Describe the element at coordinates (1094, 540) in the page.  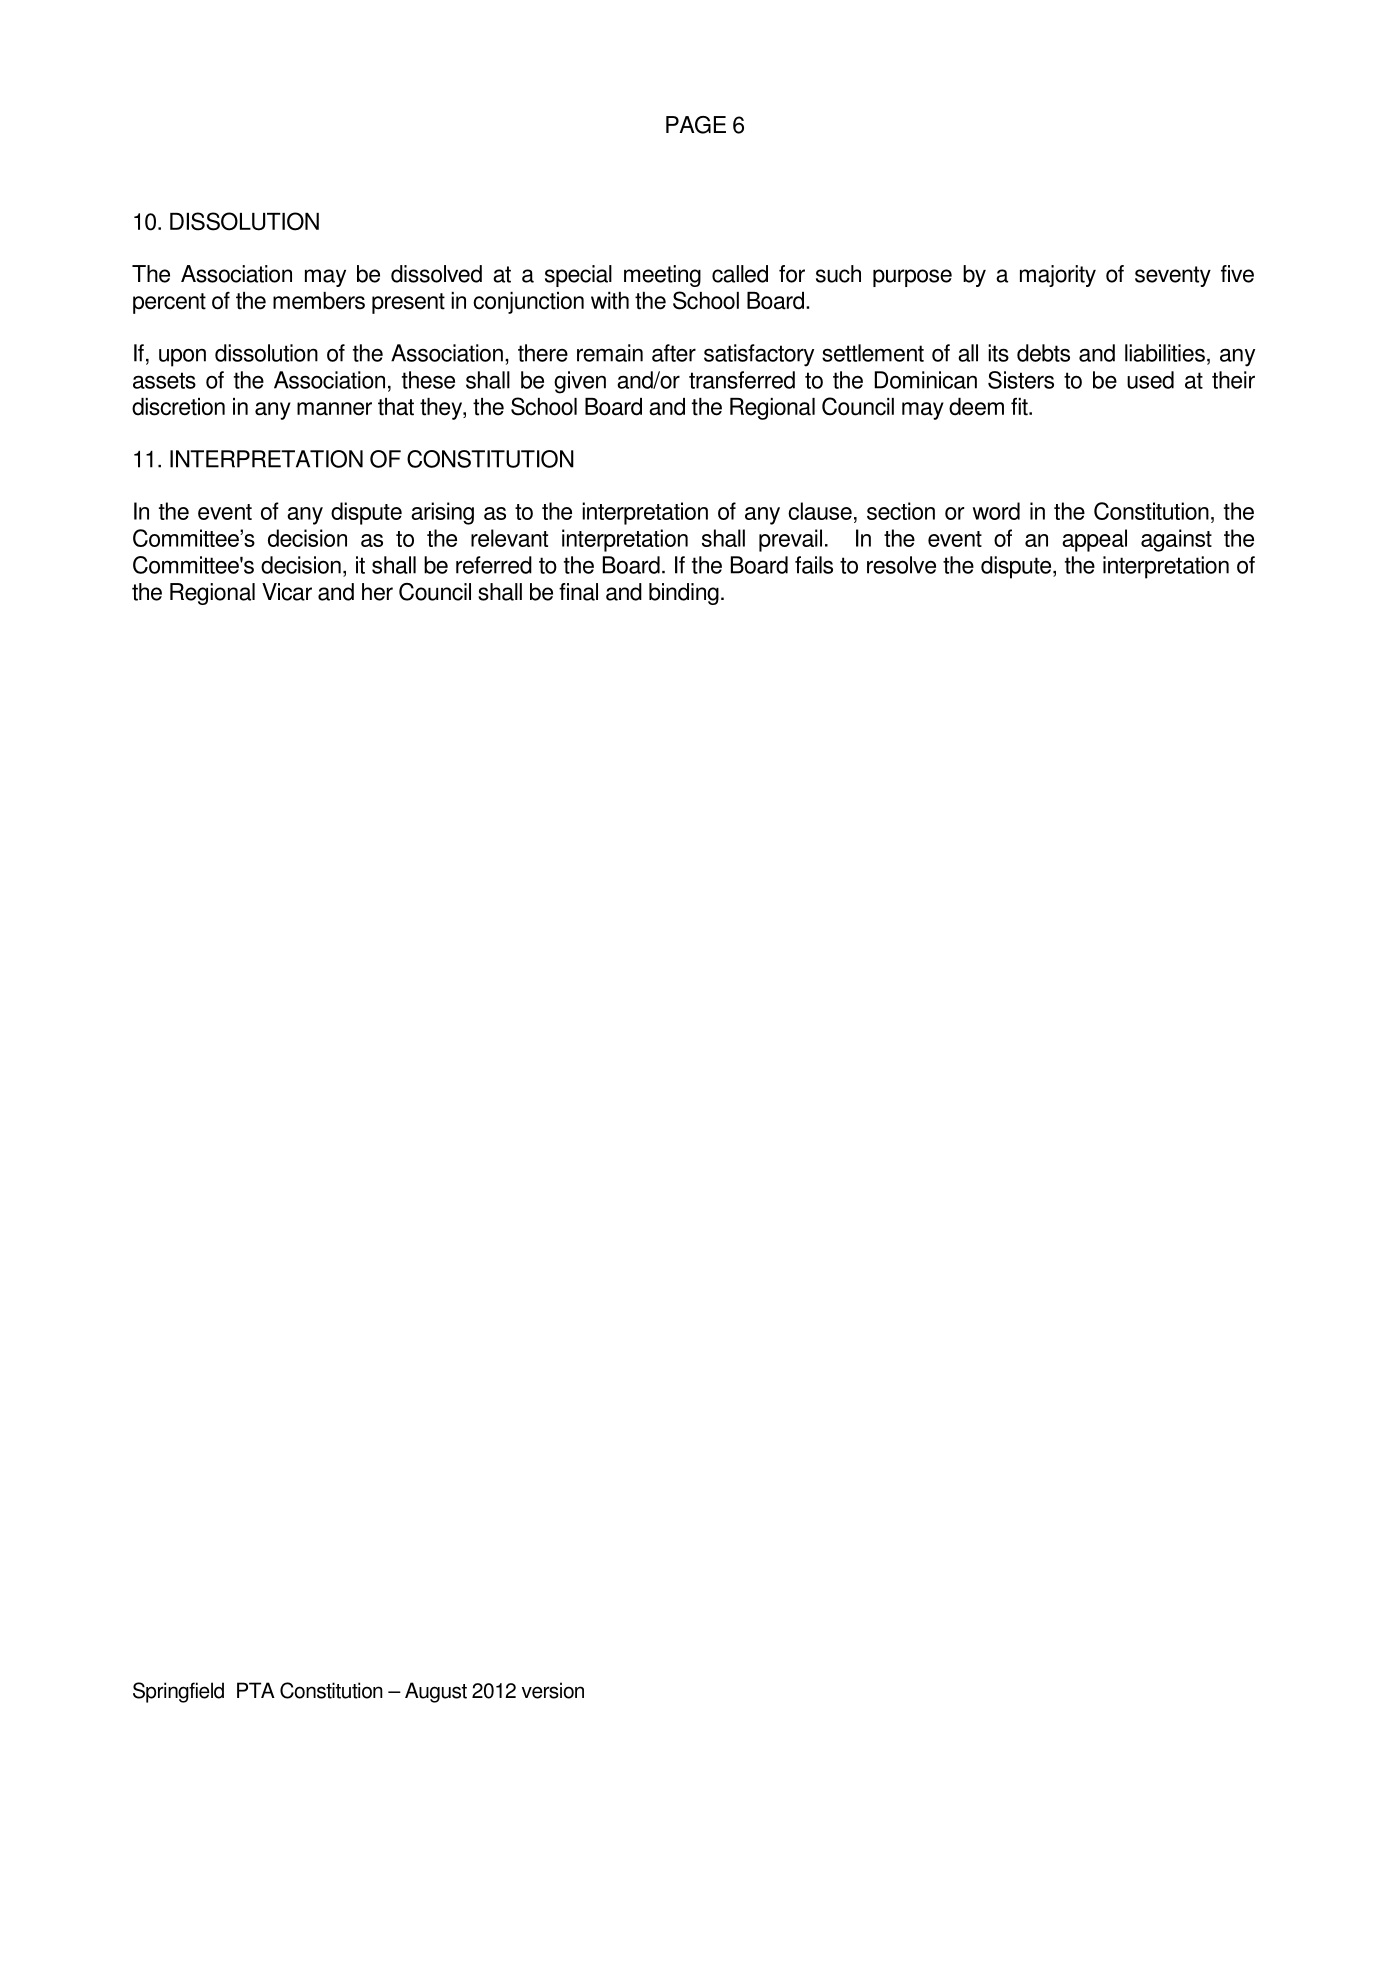
I see `appeal` at that location.
